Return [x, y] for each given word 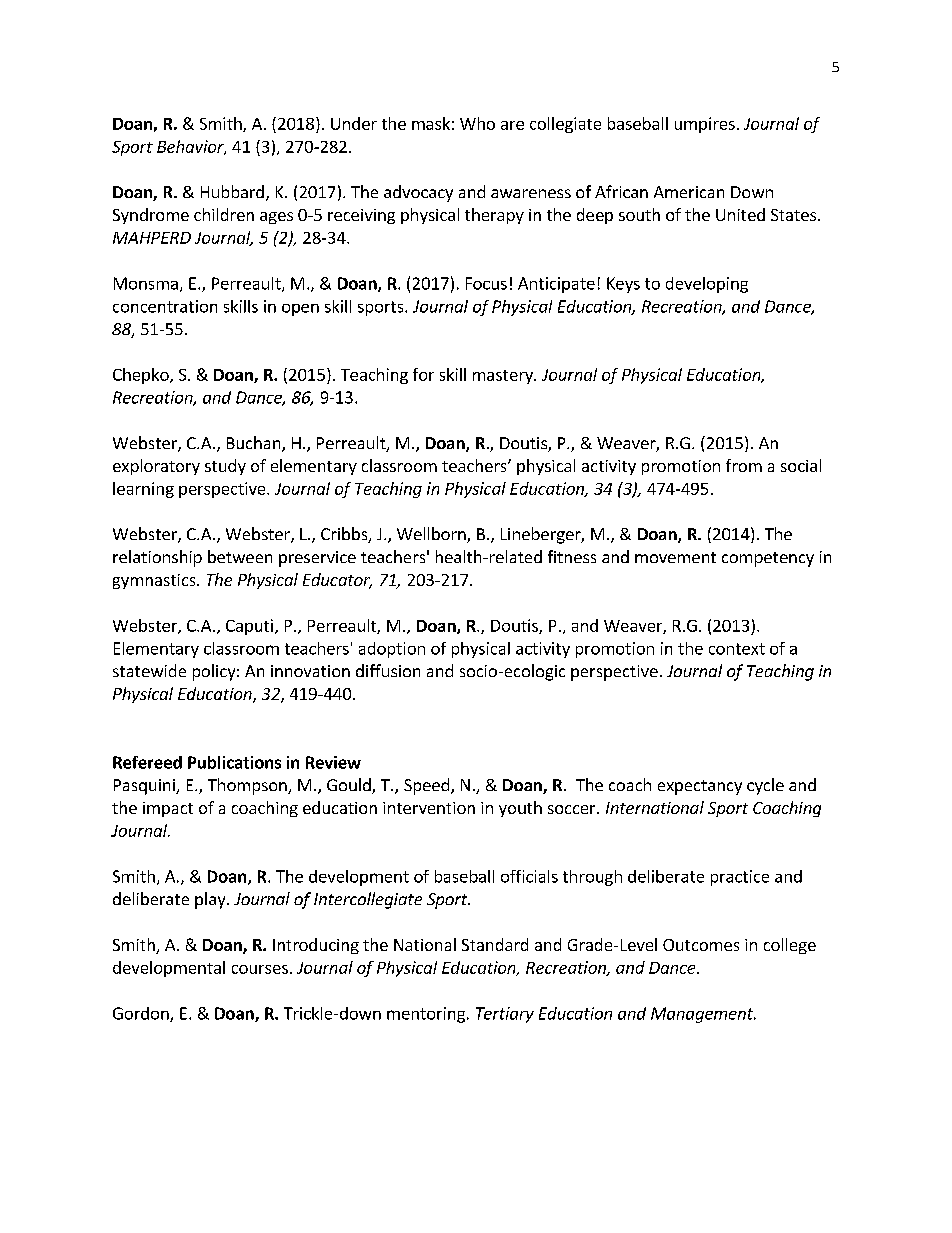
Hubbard [232, 191]
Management [703, 1015]
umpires [705, 125]
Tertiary [505, 1015]
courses [260, 969]
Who [477, 123]
